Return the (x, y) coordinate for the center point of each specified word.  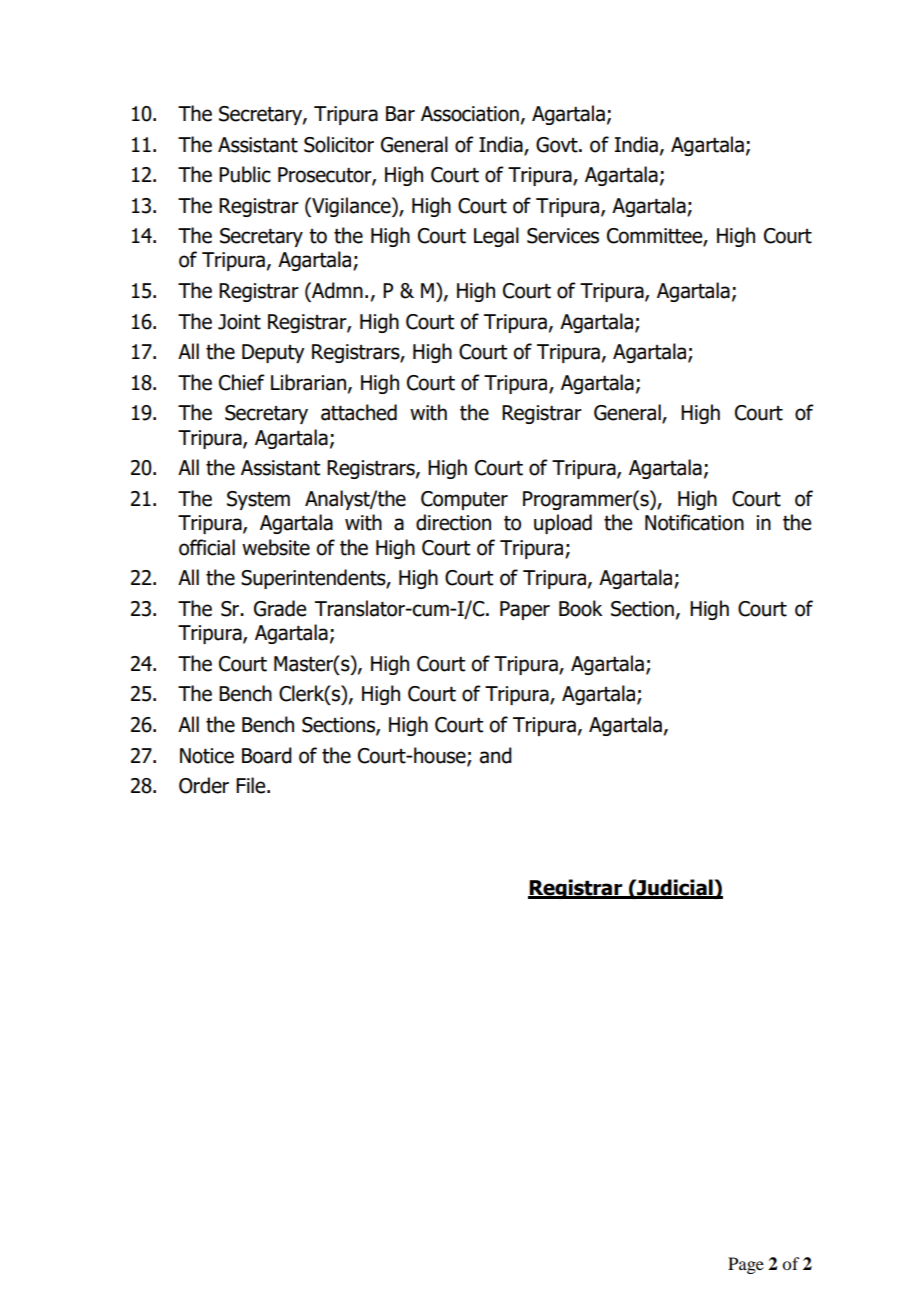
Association (470, 114)
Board (267, 755)
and (495, 755)
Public (245, 174)
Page (746, 1265)
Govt (558, 145)
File (252, 785)
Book (580, 608)
